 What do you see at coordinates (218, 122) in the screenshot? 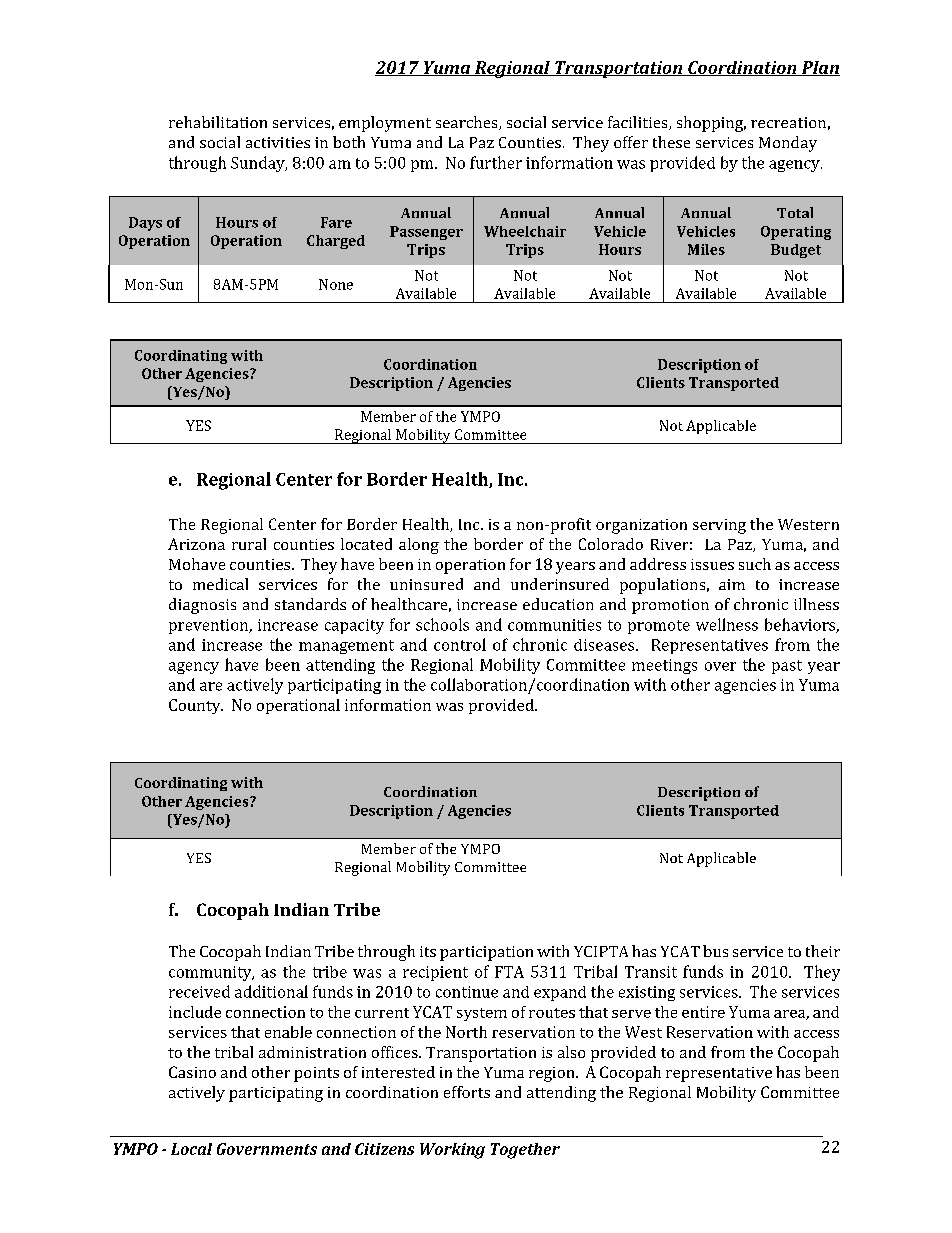
I see `rehabilitation` at bounding box center [218, 122].
